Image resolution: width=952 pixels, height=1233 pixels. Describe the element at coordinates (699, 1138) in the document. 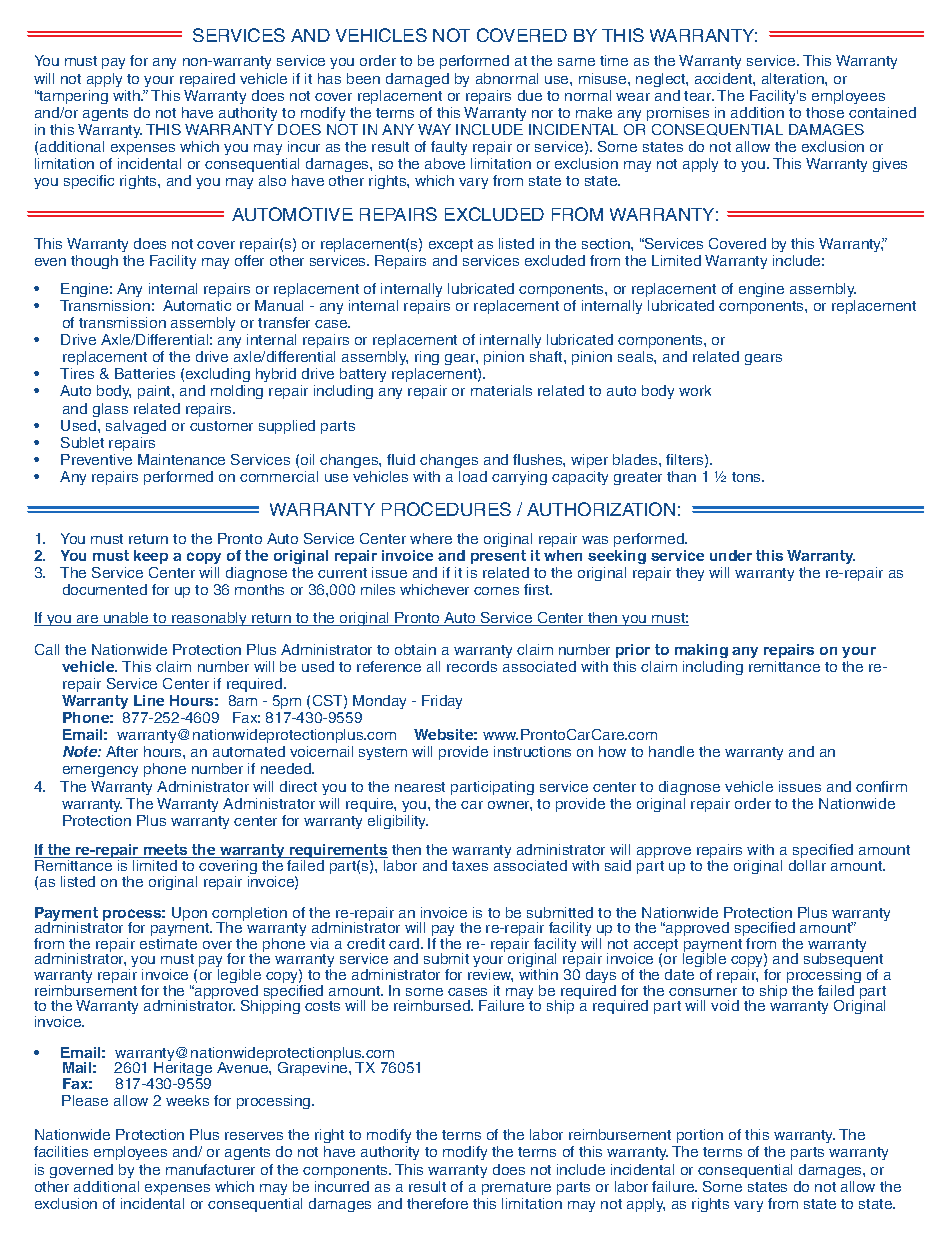

I see `portion` at that location.
